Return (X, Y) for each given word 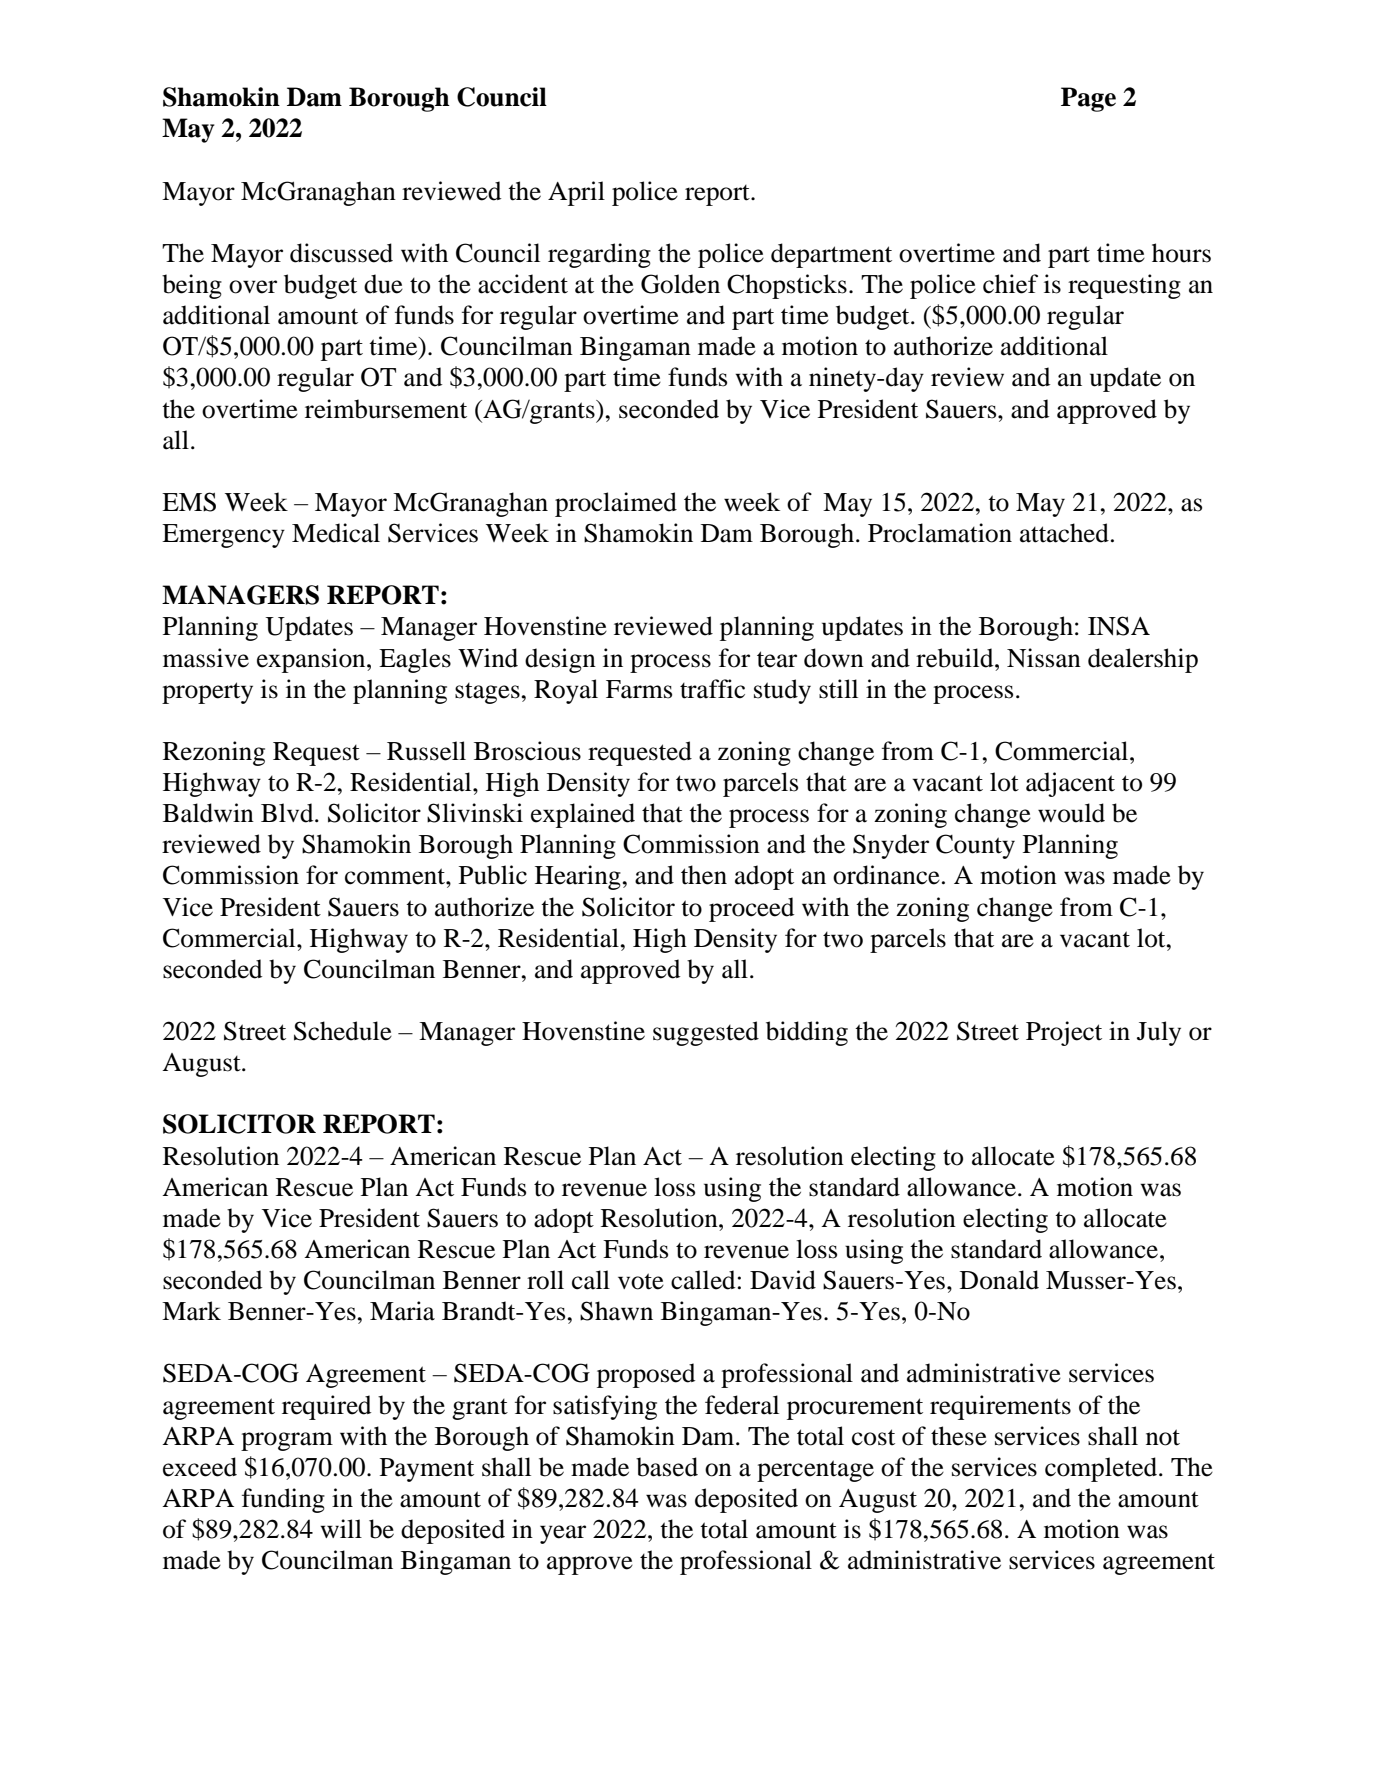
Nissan (1044, 658)
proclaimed (616, 504)
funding (283, 1500)
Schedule (343, 1031)
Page (1088, 99)
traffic (712, 689)
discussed (341, 253)
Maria (402, 1311)
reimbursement (386, 409)
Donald (999, 1280)
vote (641, 1281)
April (576, 193)
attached (1064, 533)
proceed (751, 909)
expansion (312, 660)
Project (1064, 1033)
